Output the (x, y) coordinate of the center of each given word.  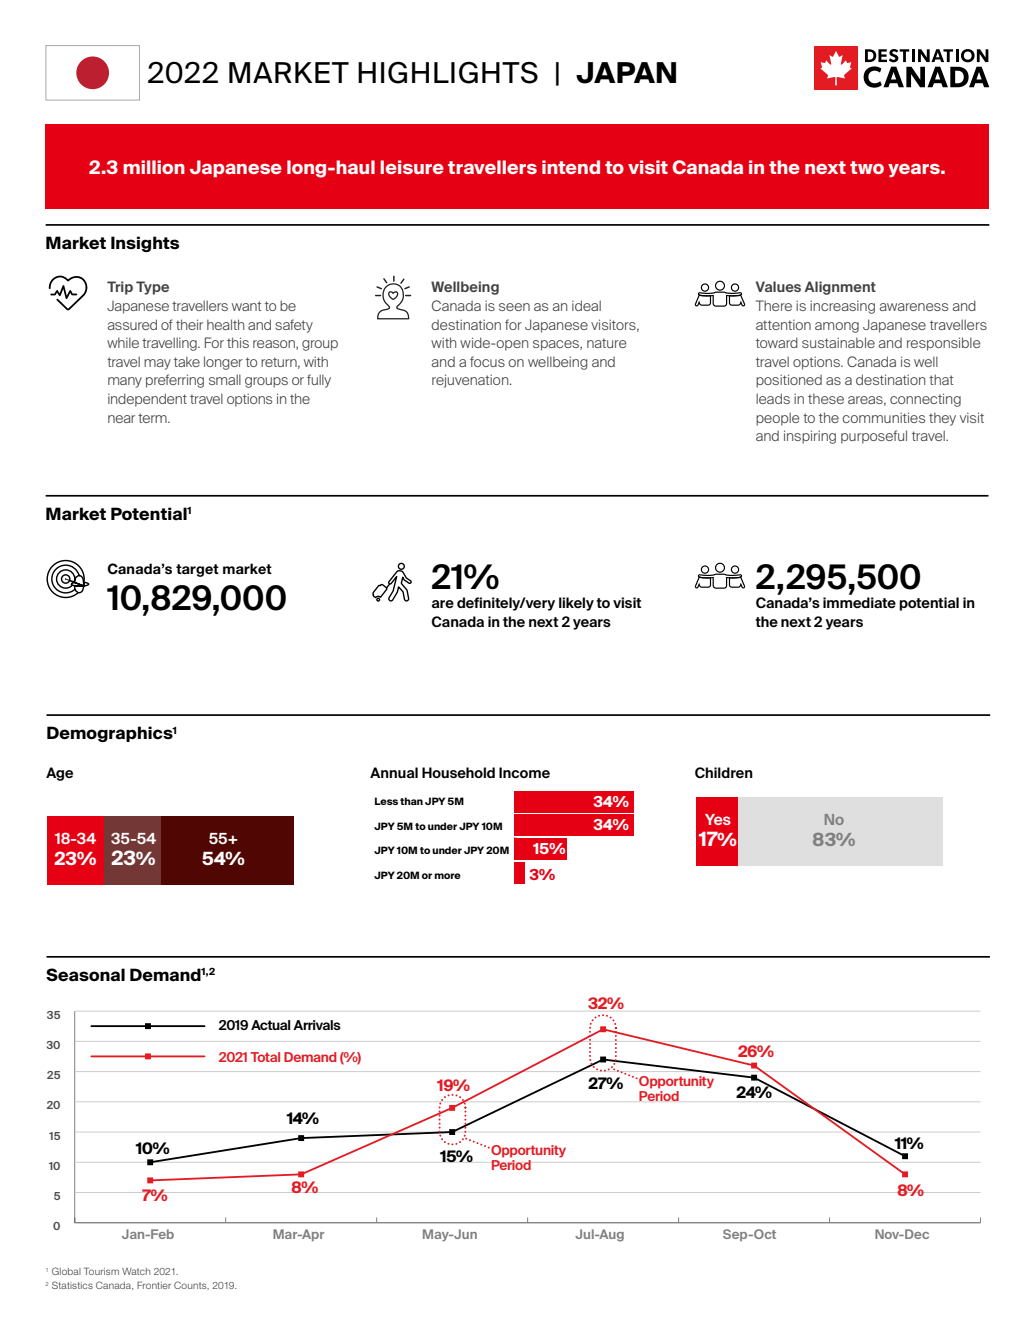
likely (576, 604)
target (197, 570)
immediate (859, 602)
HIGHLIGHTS (448, 72)
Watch (136, 1271)
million (154, 167)
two (867, 167)
